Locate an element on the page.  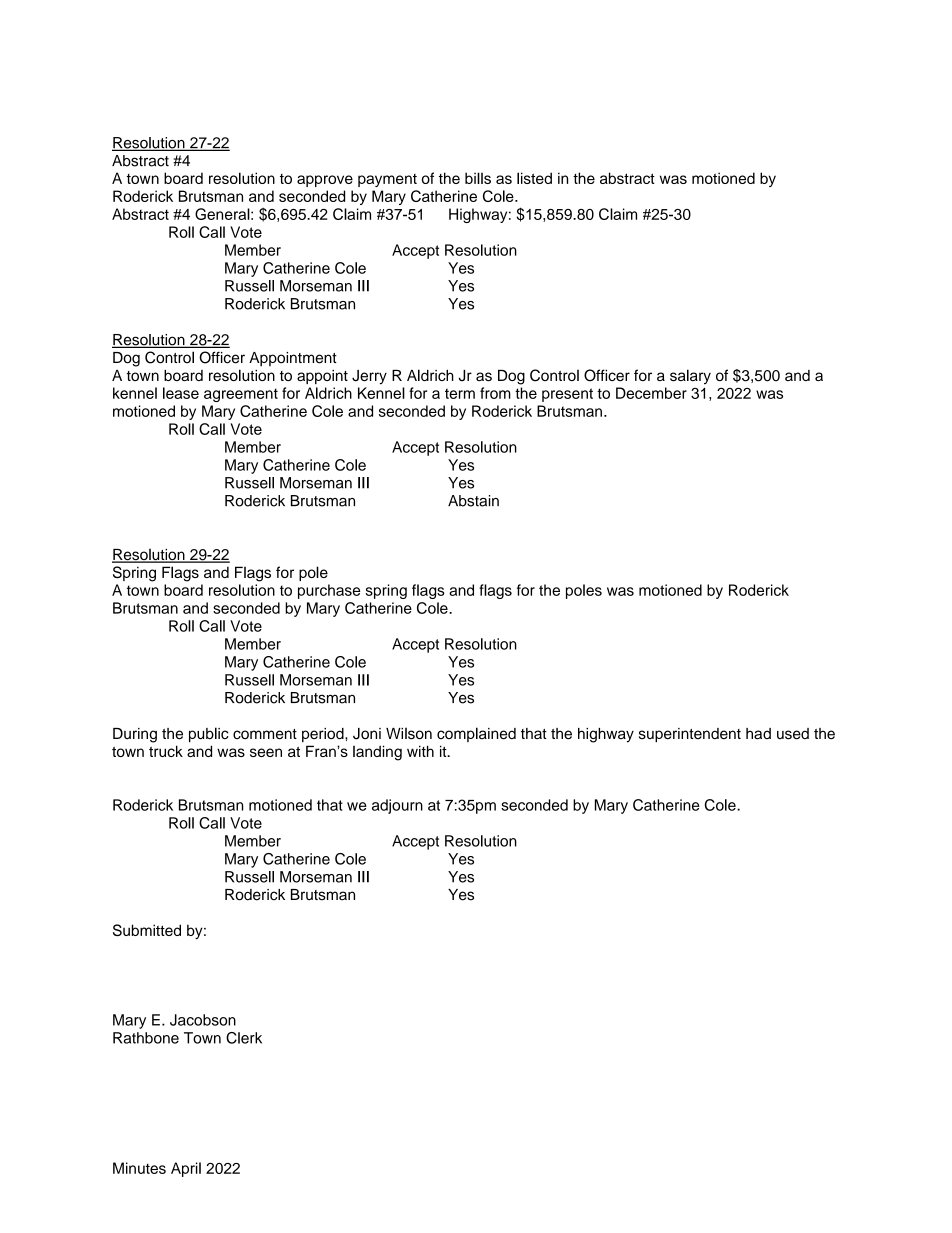
April is located at coordinates (186, 1169).
